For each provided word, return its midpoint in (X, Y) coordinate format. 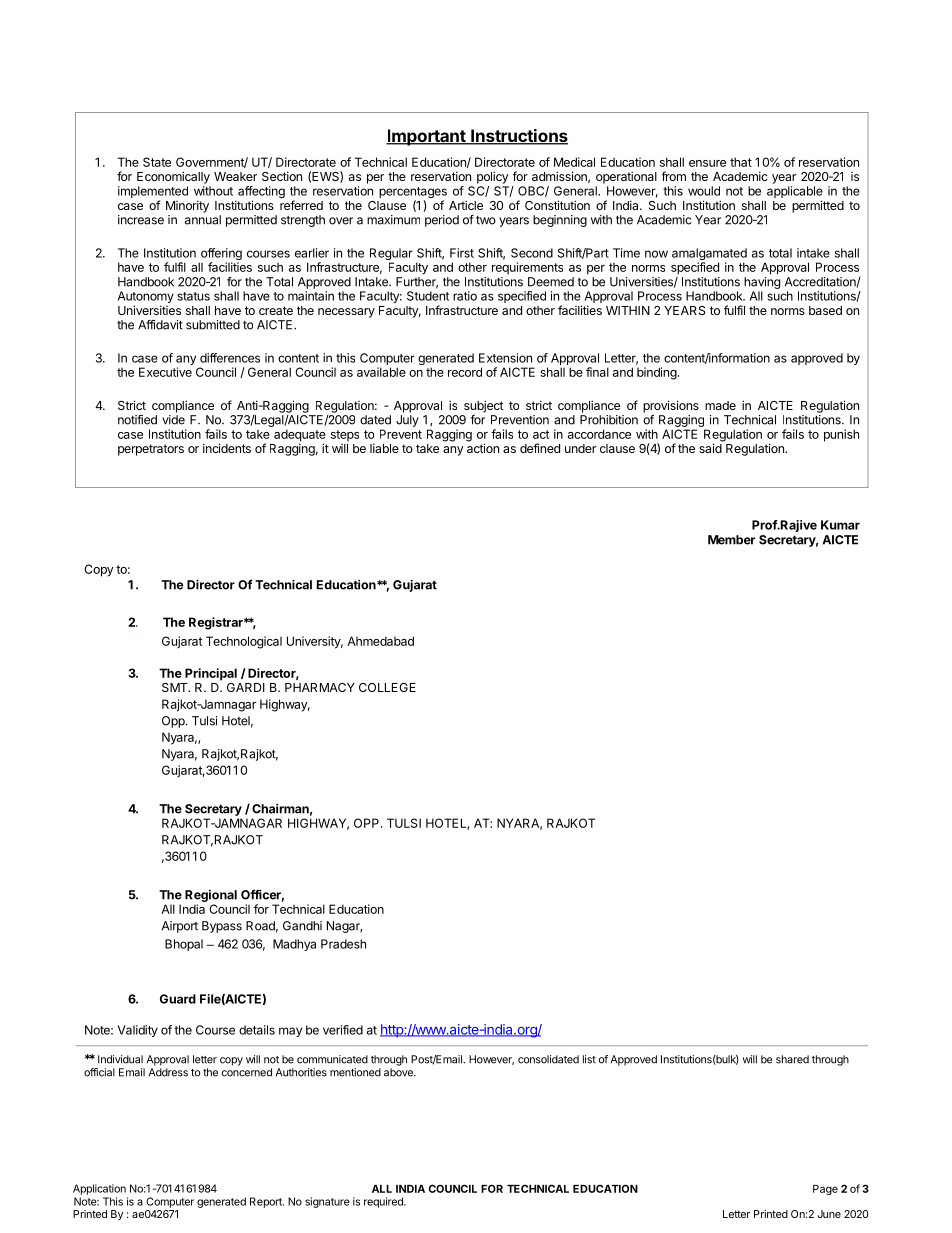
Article (466, 205)
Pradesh (343, 944)
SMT (176, 687)
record (465, 372)
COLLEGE (387, 687)
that (741, 162)
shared (792, 1059)
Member (731, 540)
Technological (244, 642)
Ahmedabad (380, 641)
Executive (165, 372)
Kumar (840, 525)
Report (267, 1202)
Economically (173, 177)
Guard (178, 999)
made (720, 405)
